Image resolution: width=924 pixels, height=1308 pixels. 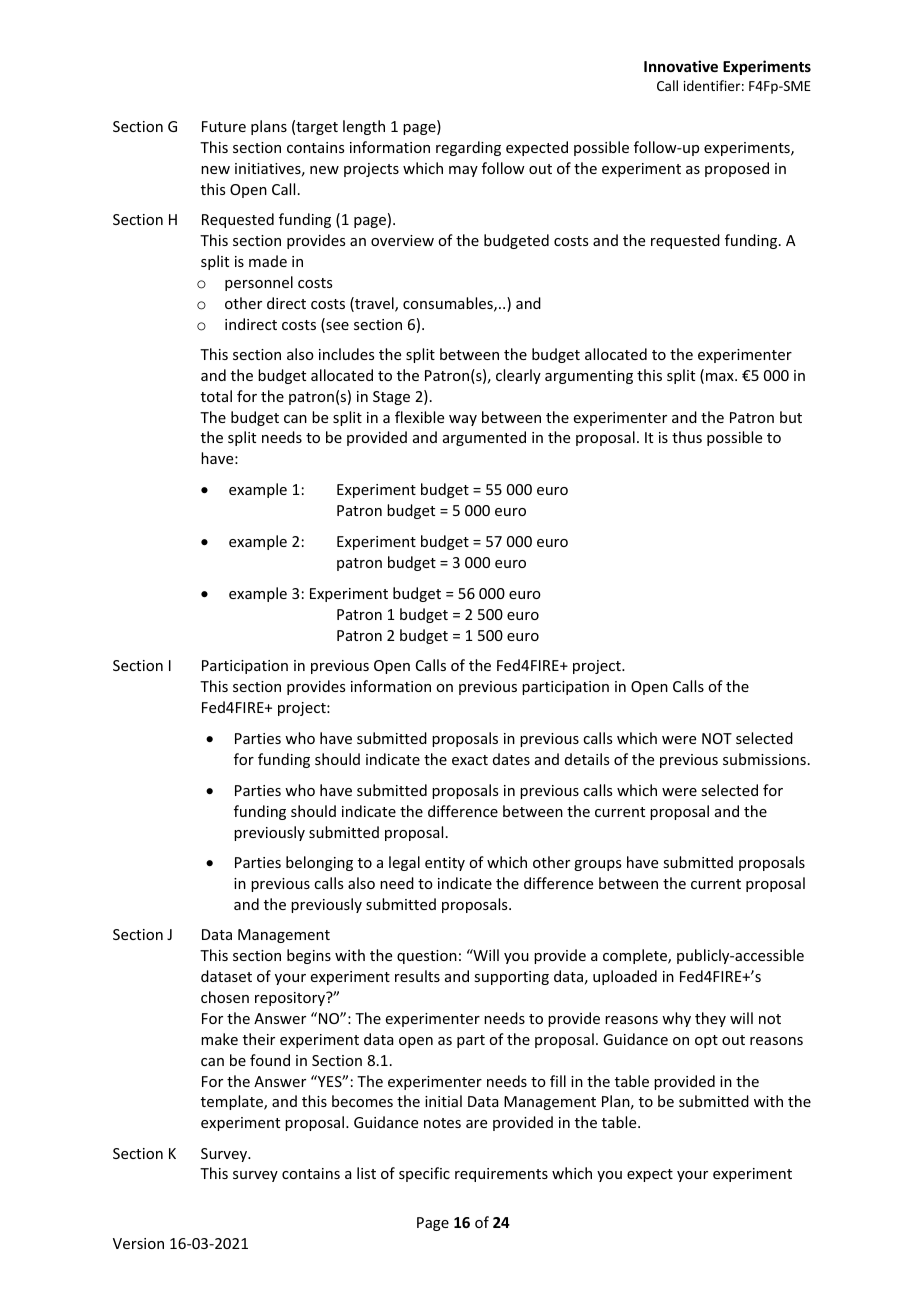 What do you see at coordinates (138, 1243) in the document?
I see `Version` at bounding box center [138, 1243].
